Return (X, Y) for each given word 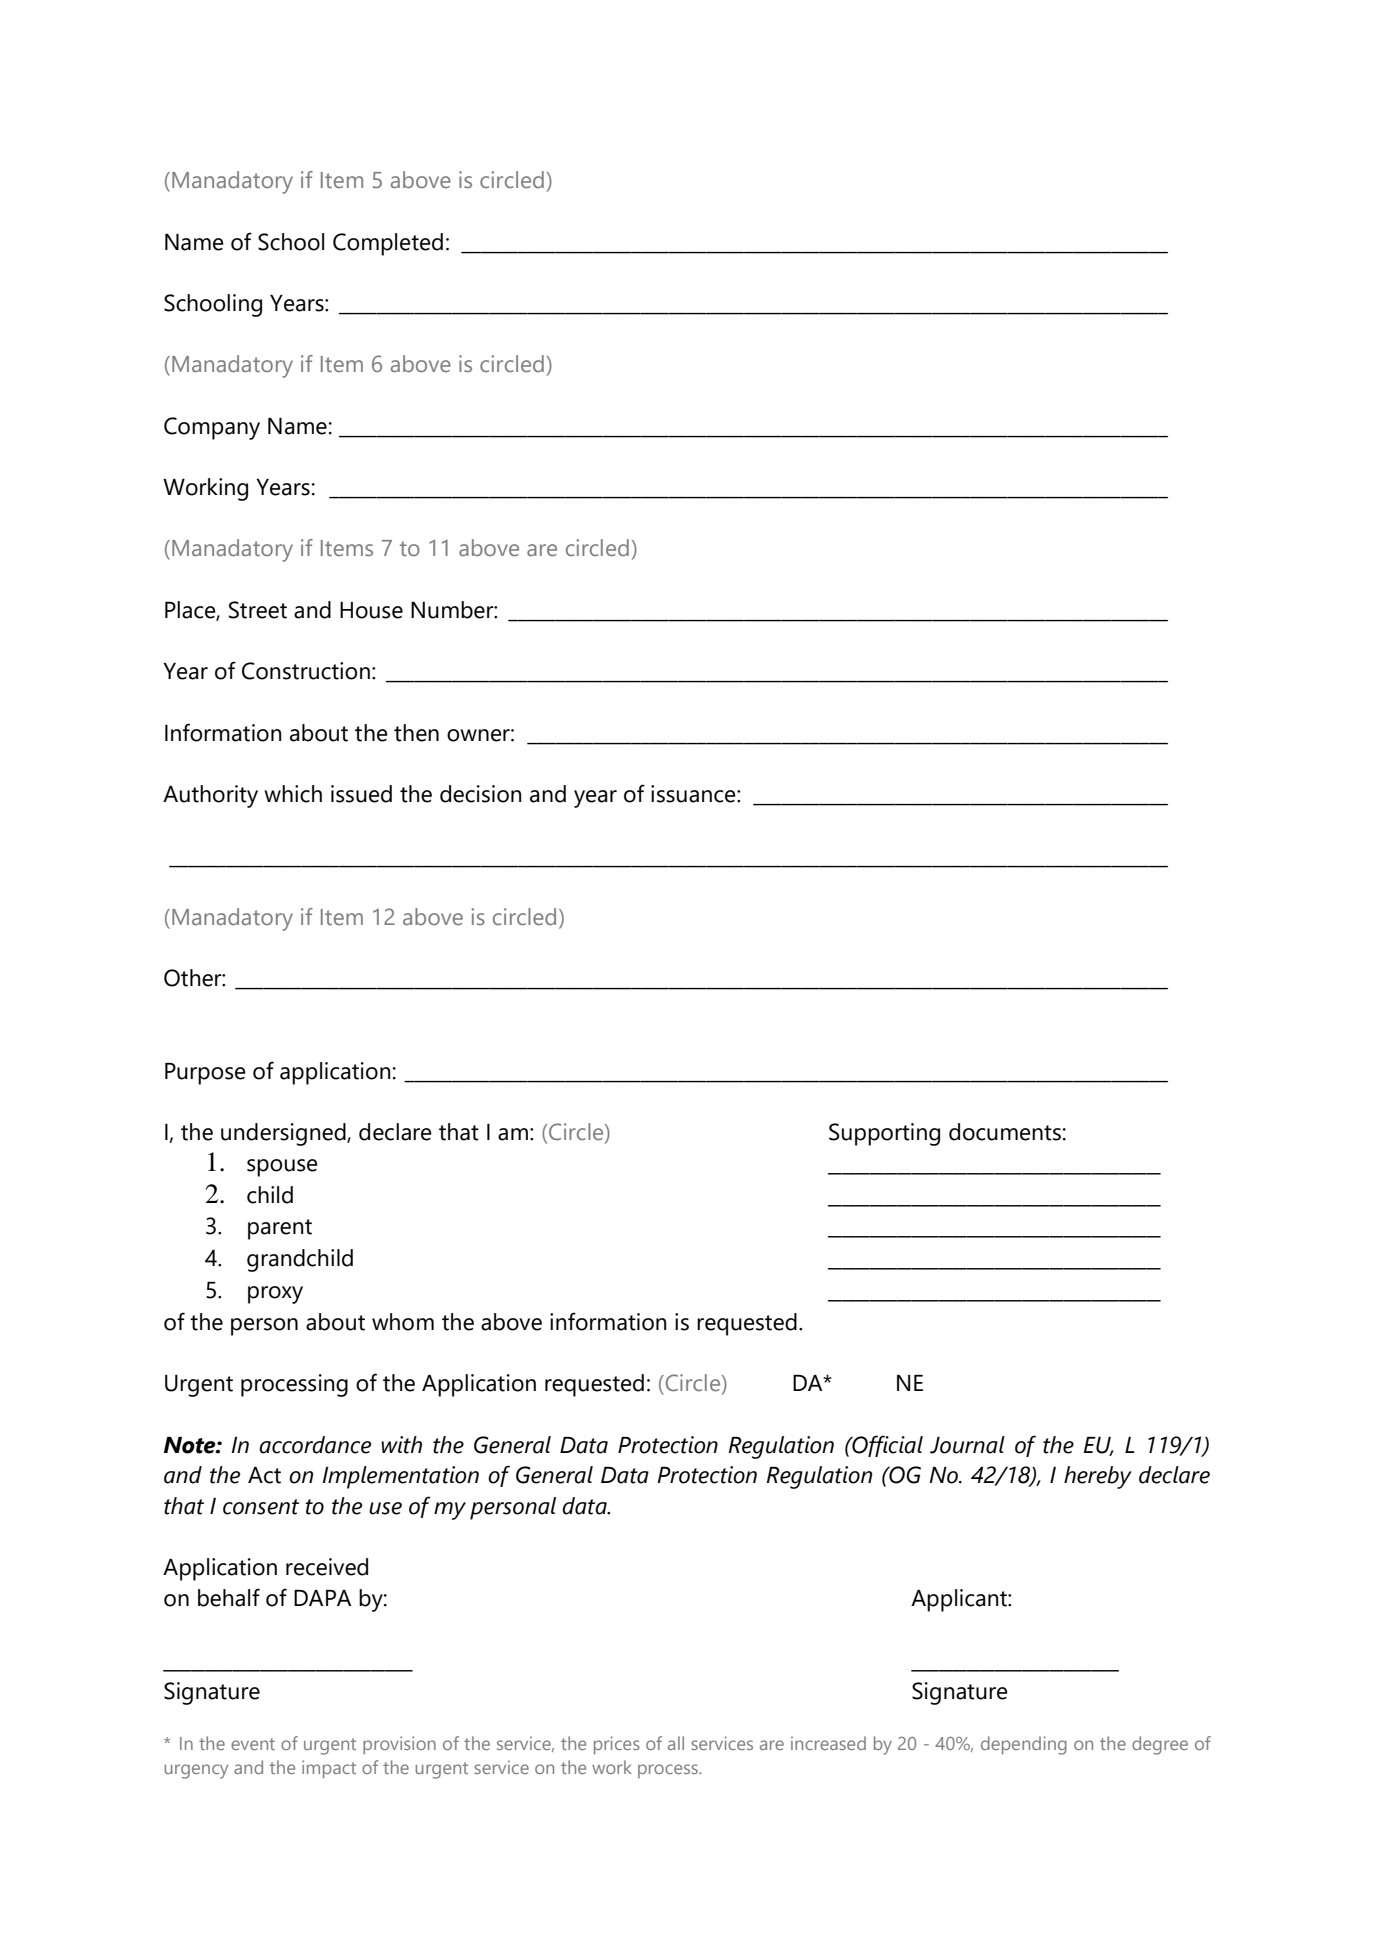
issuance (694, 794)
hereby (1098, 1477)
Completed (388, 244)
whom (403, 1322)
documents (1005, 1132)
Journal (967, 1445)
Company (212, 428)
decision (481, 794)
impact (329, 1769)
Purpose (205, 1074)
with (401, 1445)
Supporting (884, 1134)
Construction (306, 671)
